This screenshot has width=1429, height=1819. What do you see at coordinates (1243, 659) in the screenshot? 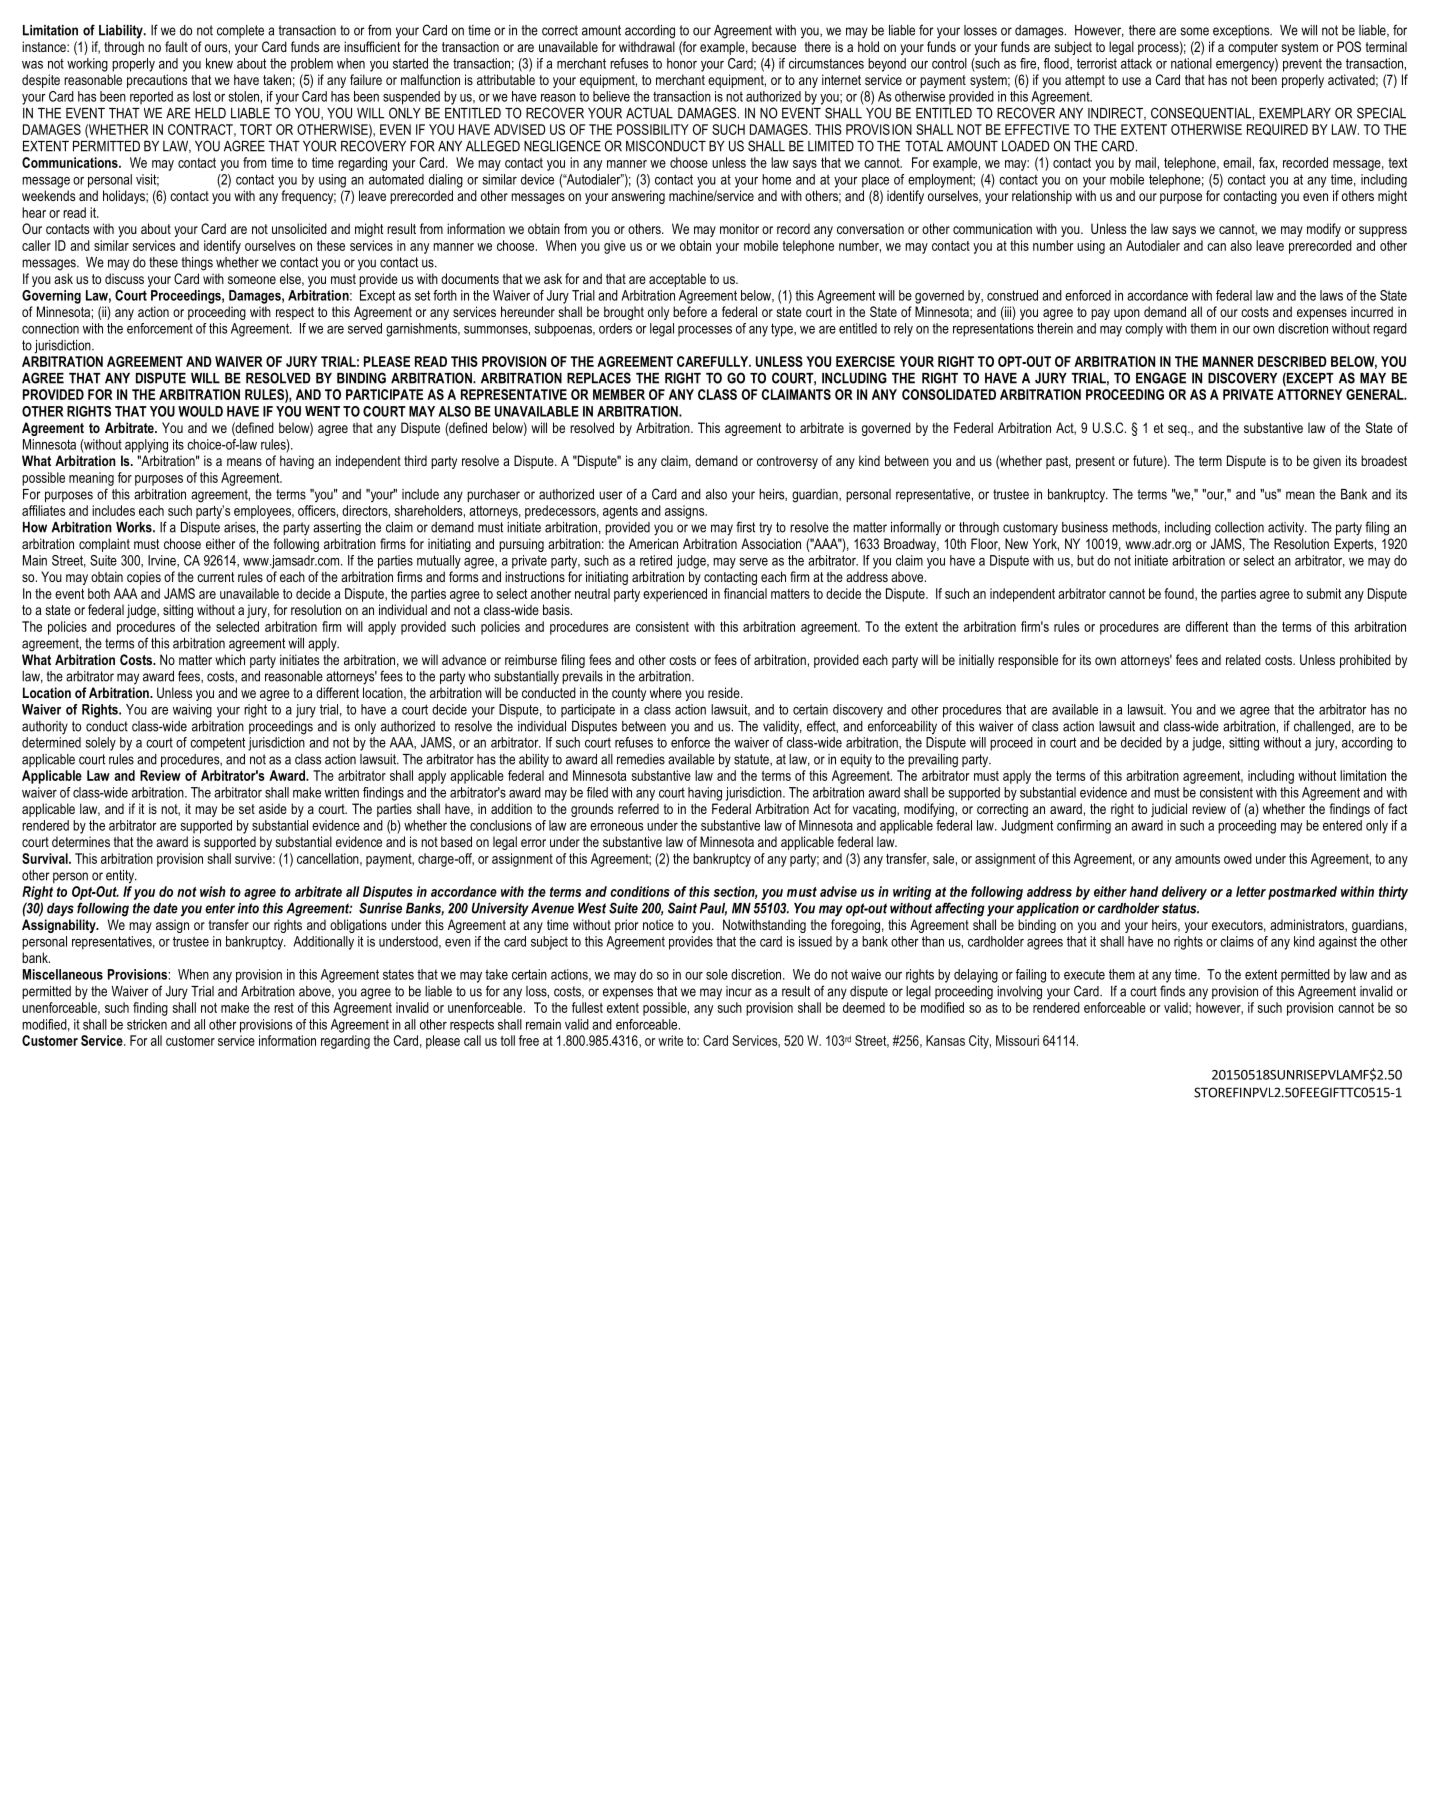
I see `related` at bounding box center [1243, 659].
